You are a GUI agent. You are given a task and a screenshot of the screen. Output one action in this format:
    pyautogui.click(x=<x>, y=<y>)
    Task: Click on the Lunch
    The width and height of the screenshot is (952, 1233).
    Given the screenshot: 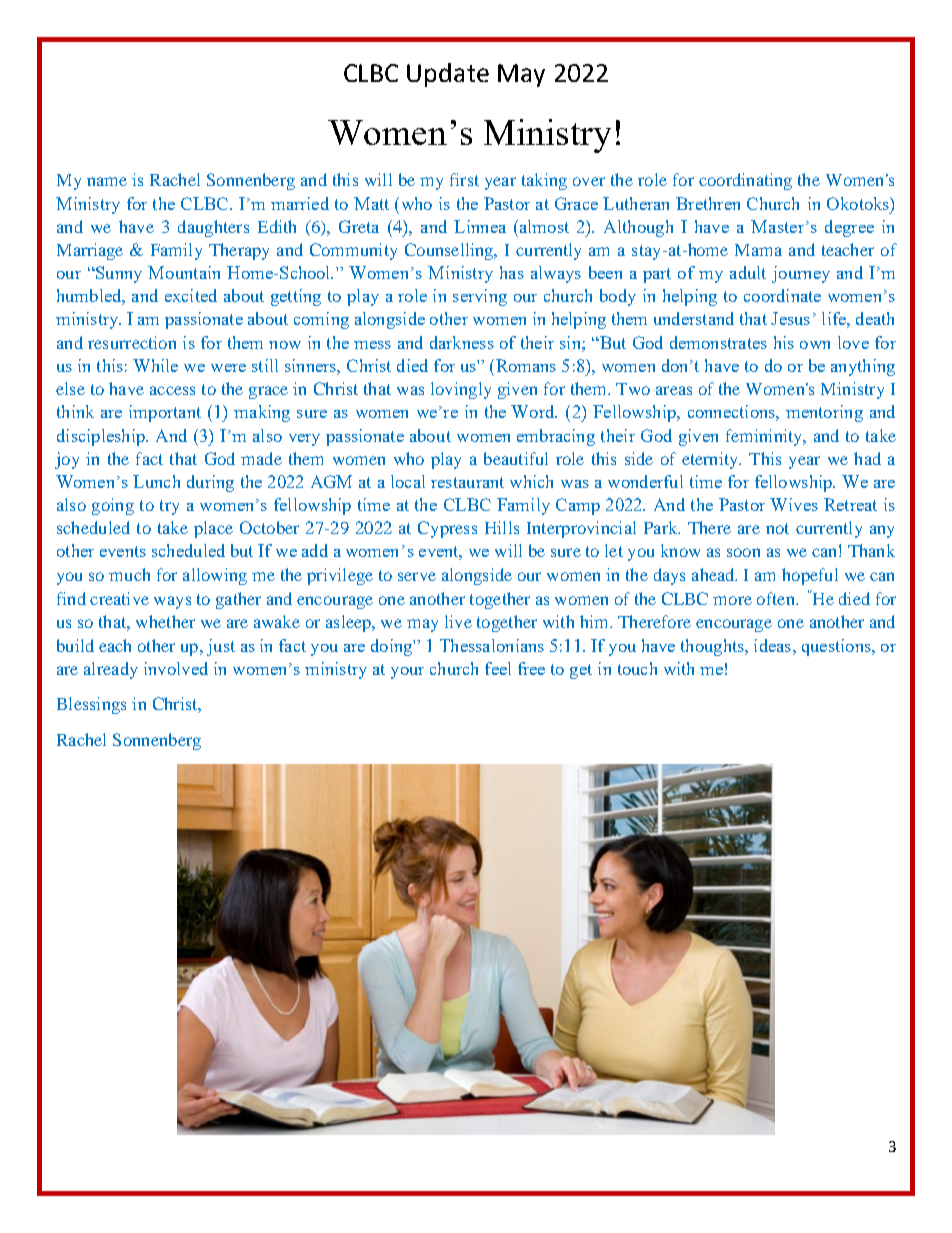 What is the action you would take?
    pyautogui.click(x=156, y=481)
